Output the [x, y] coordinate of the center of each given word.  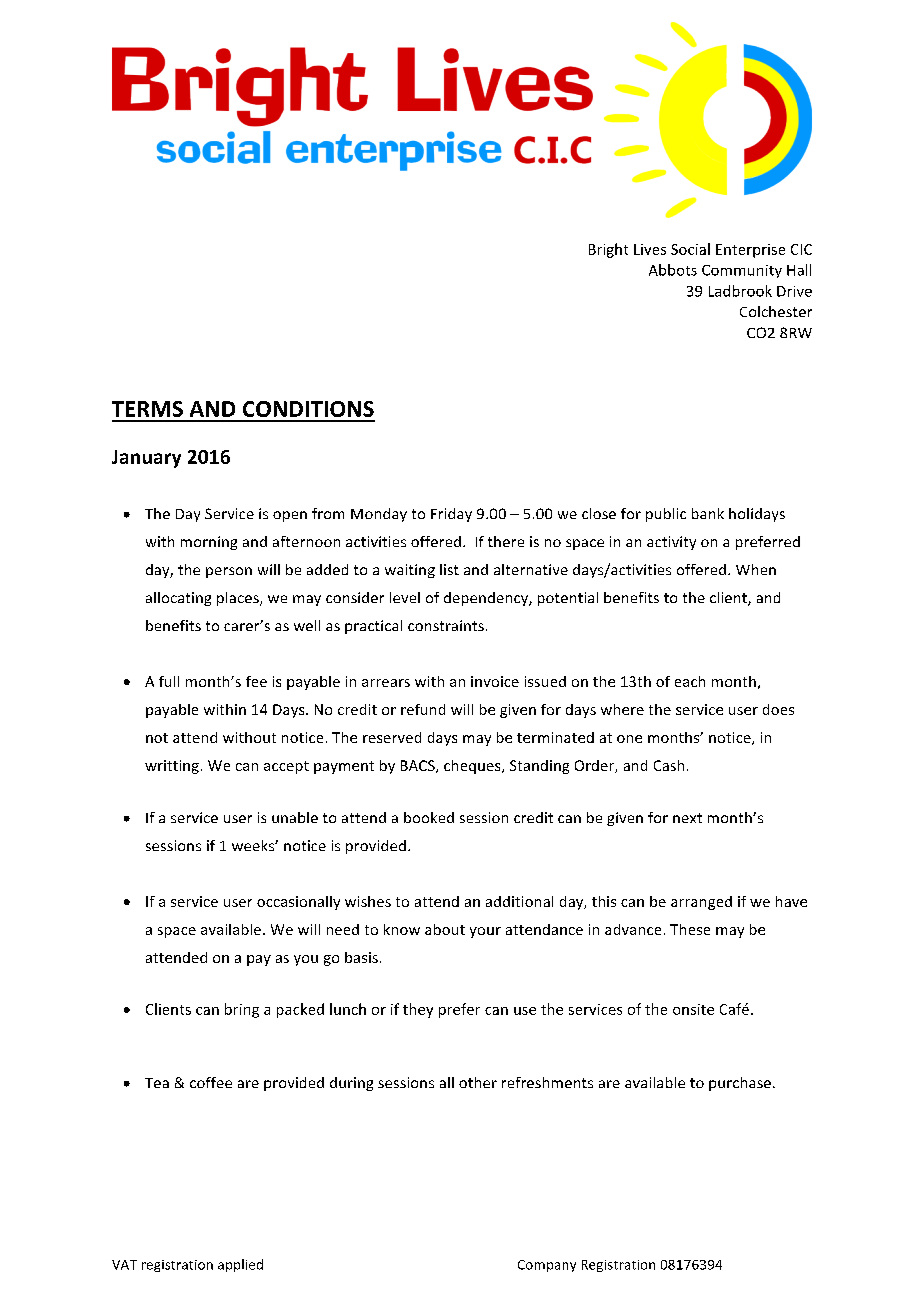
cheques [473, 767]
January [146, 459]
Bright [608, 250]
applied [240, 1265]
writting [172, 767]
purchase [740, 1084]
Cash [669, 765]
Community [742, 271]
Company [547, 1266]
